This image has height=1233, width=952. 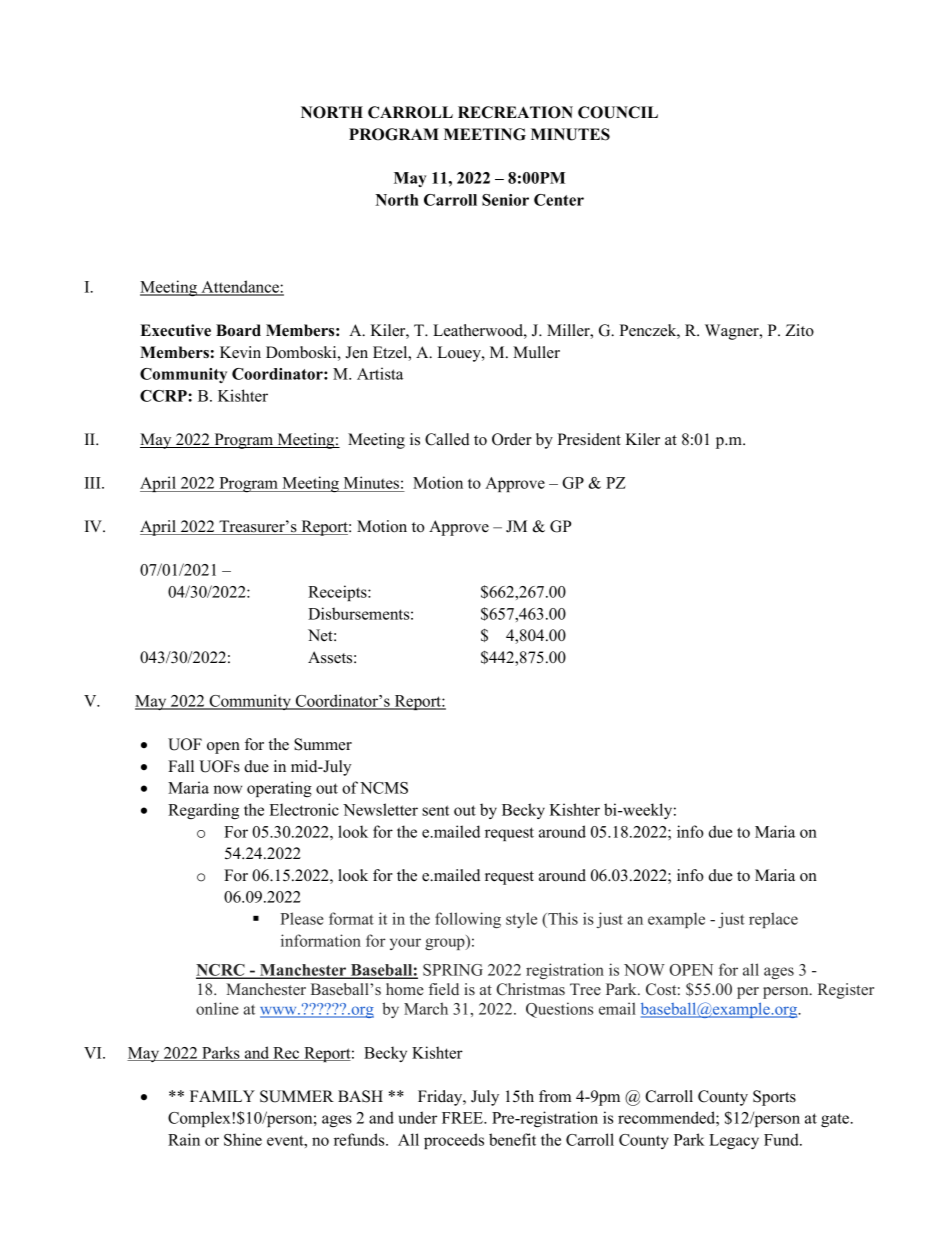 I want to click on COUNCIL, so click(x=618, y=112).
